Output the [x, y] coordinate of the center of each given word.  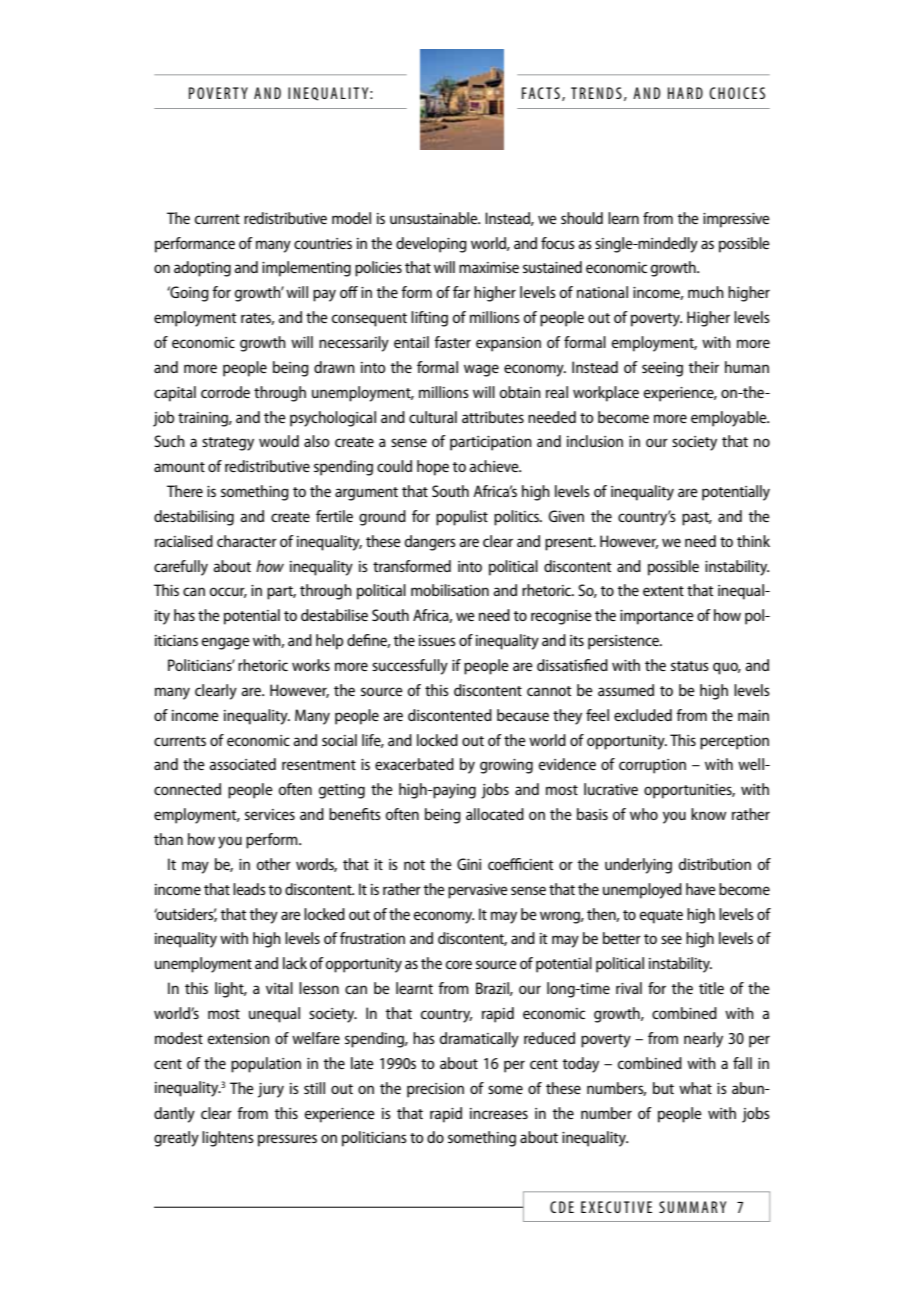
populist [462, 518]
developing [431, 245]
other [274, 864]
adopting [202, 269]
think [753, 541]
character [247, 541]
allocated [495, 814]
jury [271, 1090]
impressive [736, 220]
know [708, 814]
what [695, 1088]
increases [499, 1113]
